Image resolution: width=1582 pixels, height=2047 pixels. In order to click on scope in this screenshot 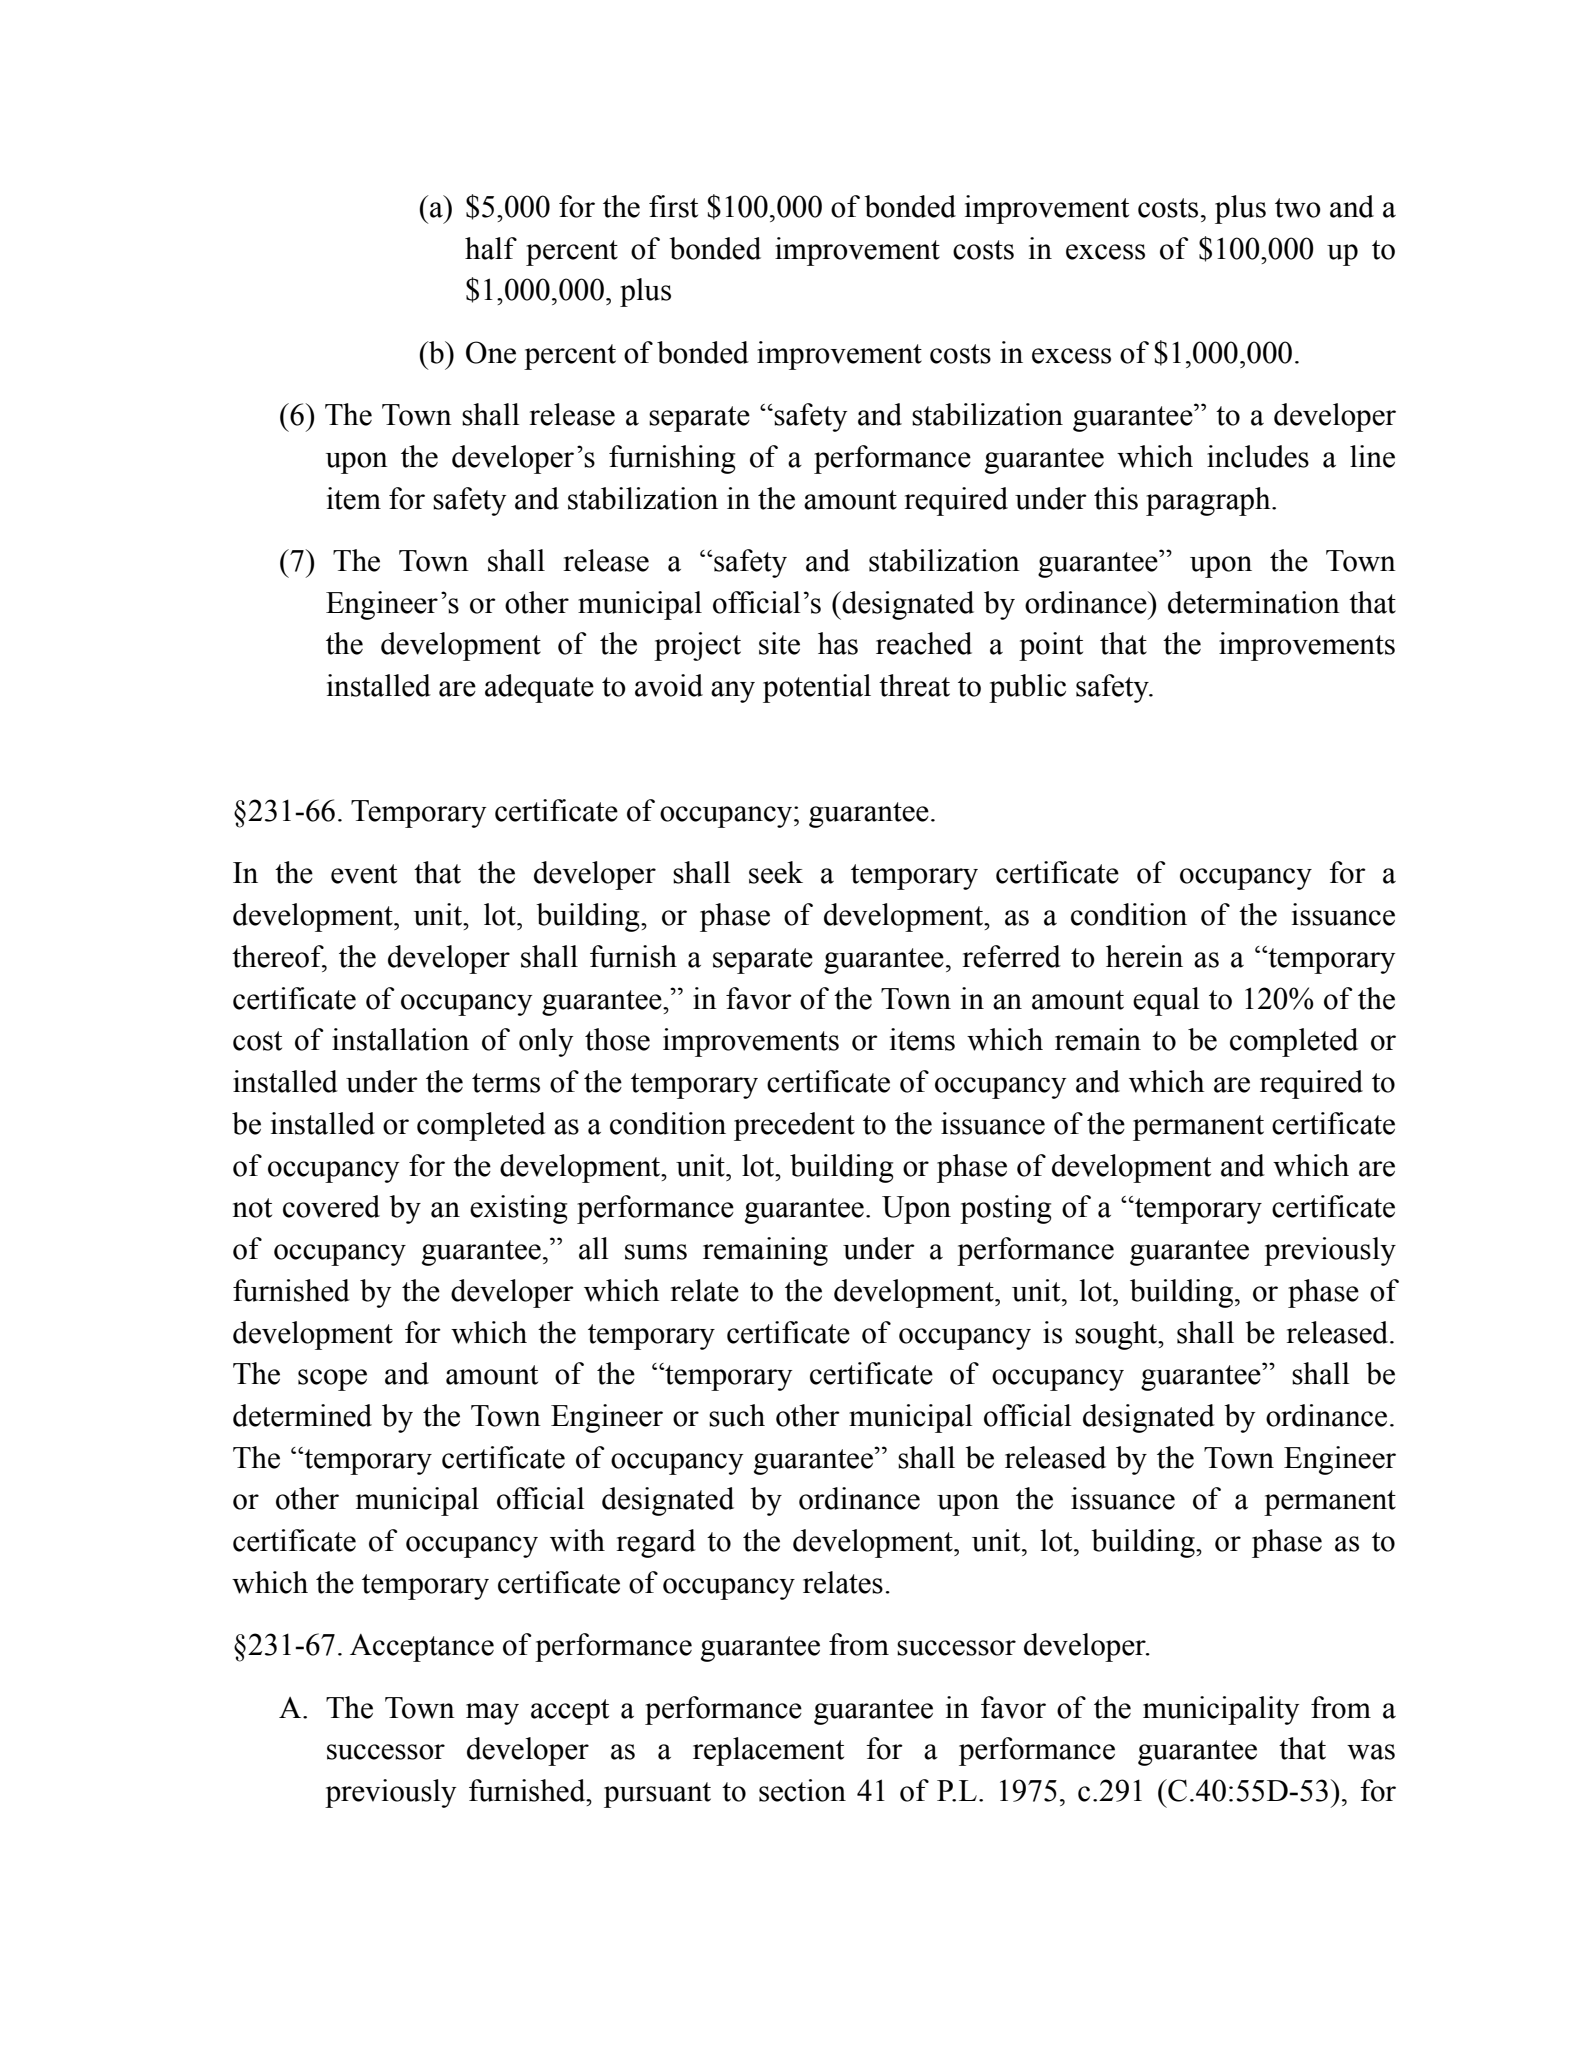, I will do `click(332, 1380)`.
